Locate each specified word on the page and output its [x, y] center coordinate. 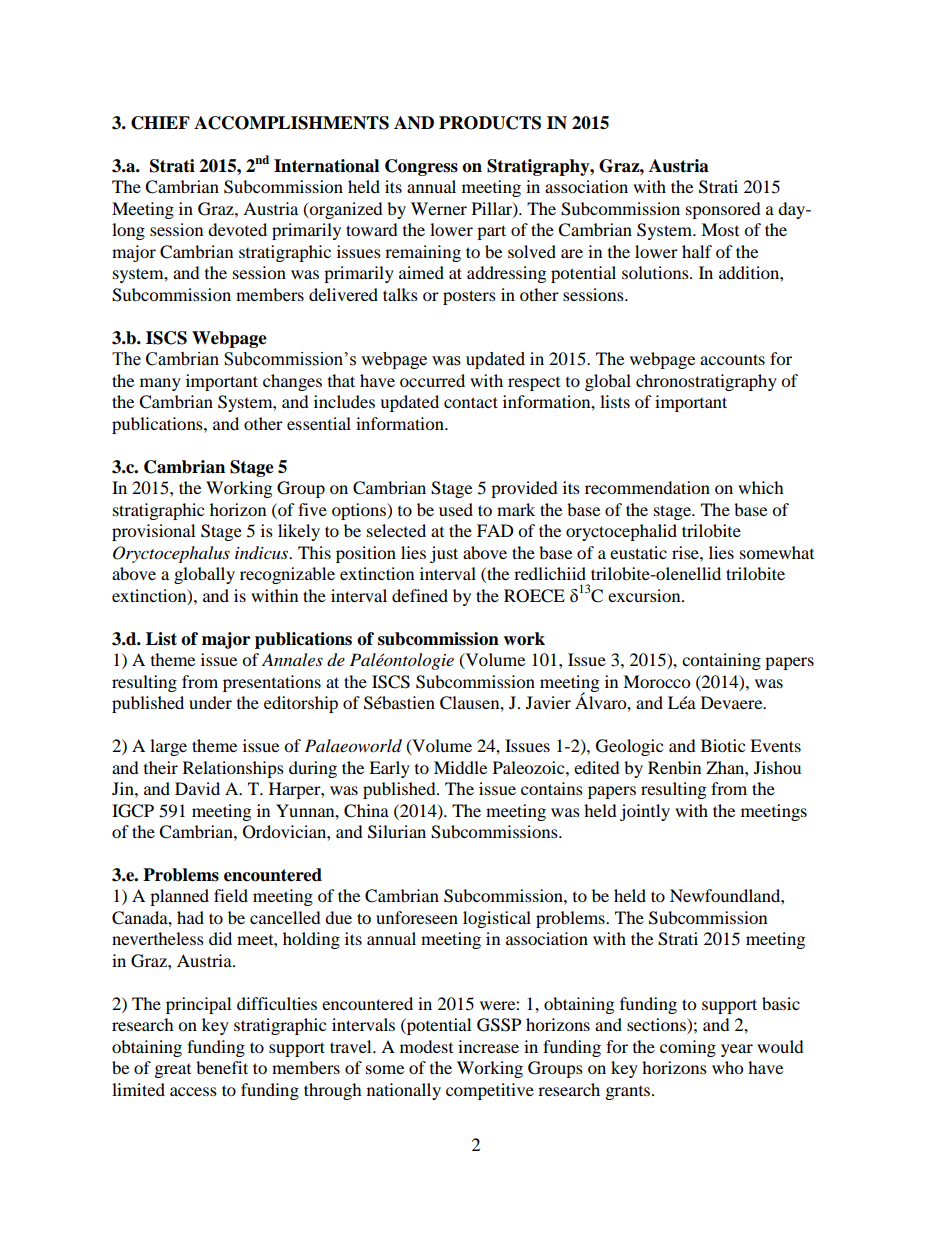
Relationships [233, 769]
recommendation [647, 487]
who [727, 1067]
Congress [421, 167]
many [160, 384]
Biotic [723, 745]
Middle [460, 767]
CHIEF [160, 123]
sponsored [723, 210]
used [456, 509]
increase [488, 1046]
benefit [222, 1067]
